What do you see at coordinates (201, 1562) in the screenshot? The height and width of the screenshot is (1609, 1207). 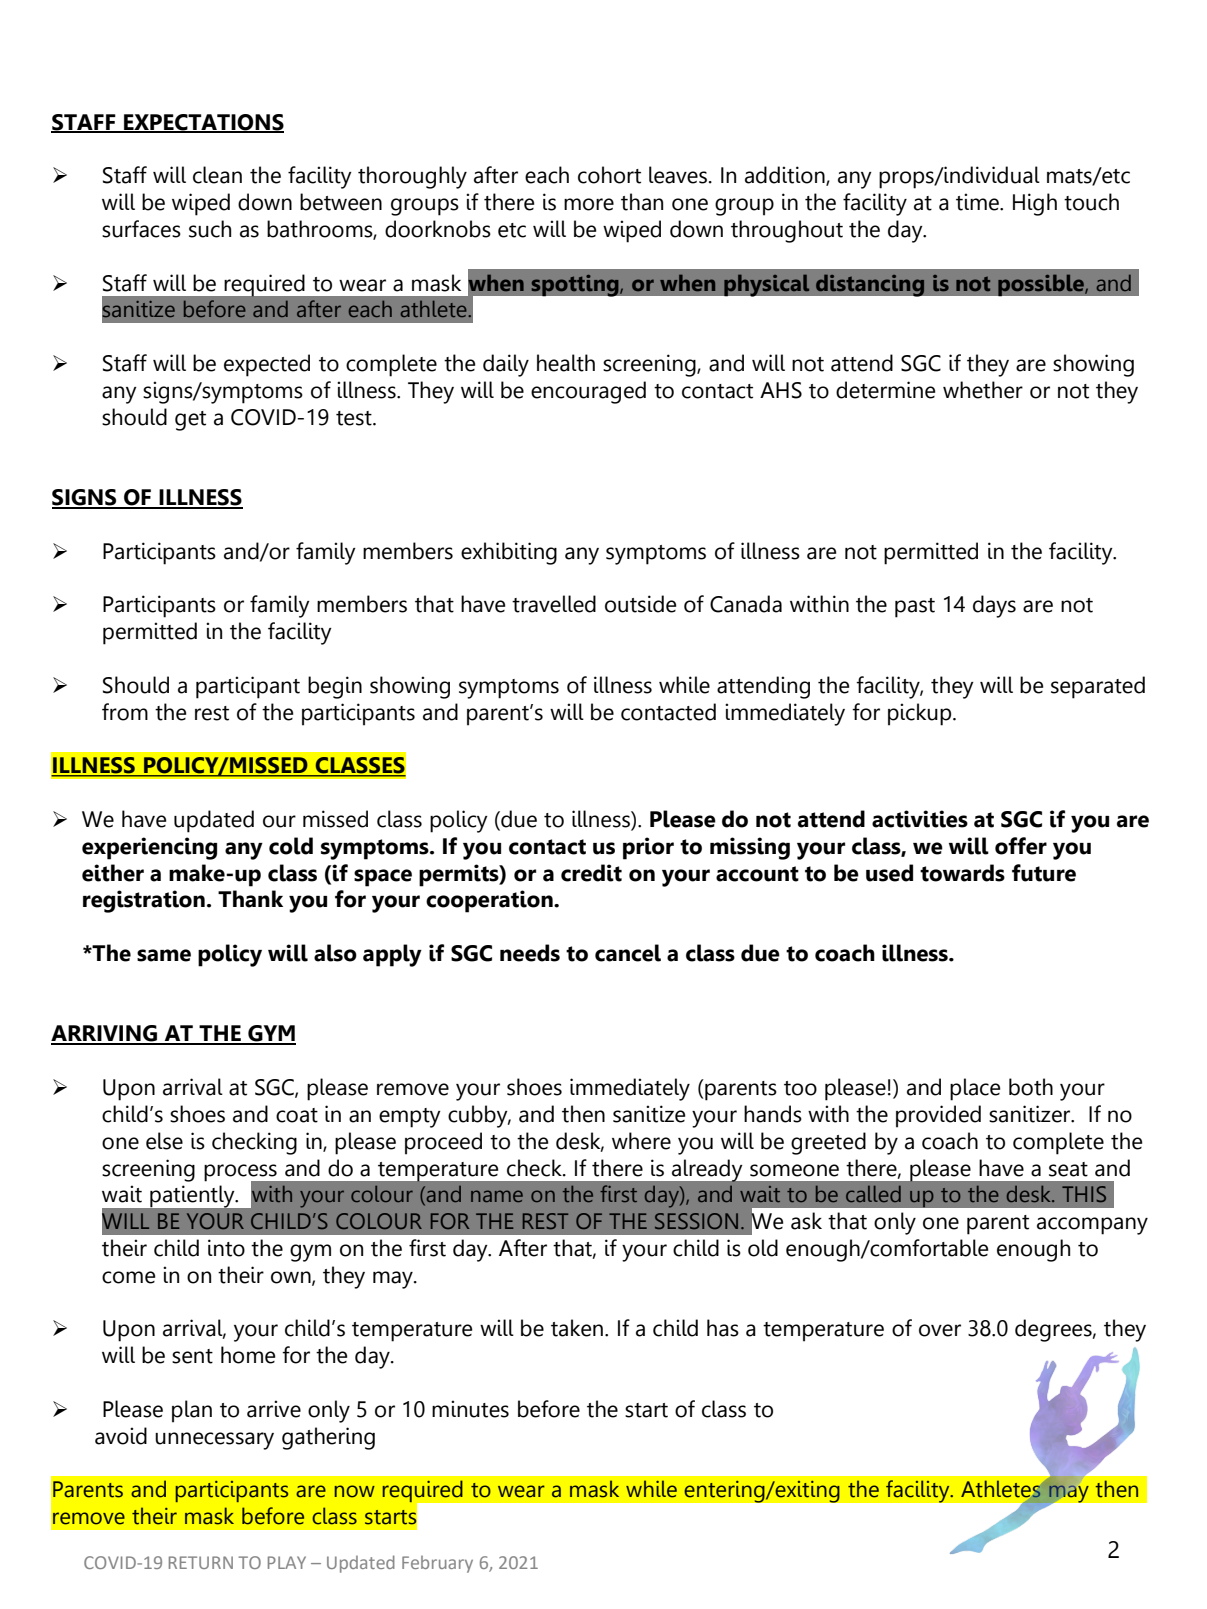 I see `RETURN` at bounding box center [201, 1562].
